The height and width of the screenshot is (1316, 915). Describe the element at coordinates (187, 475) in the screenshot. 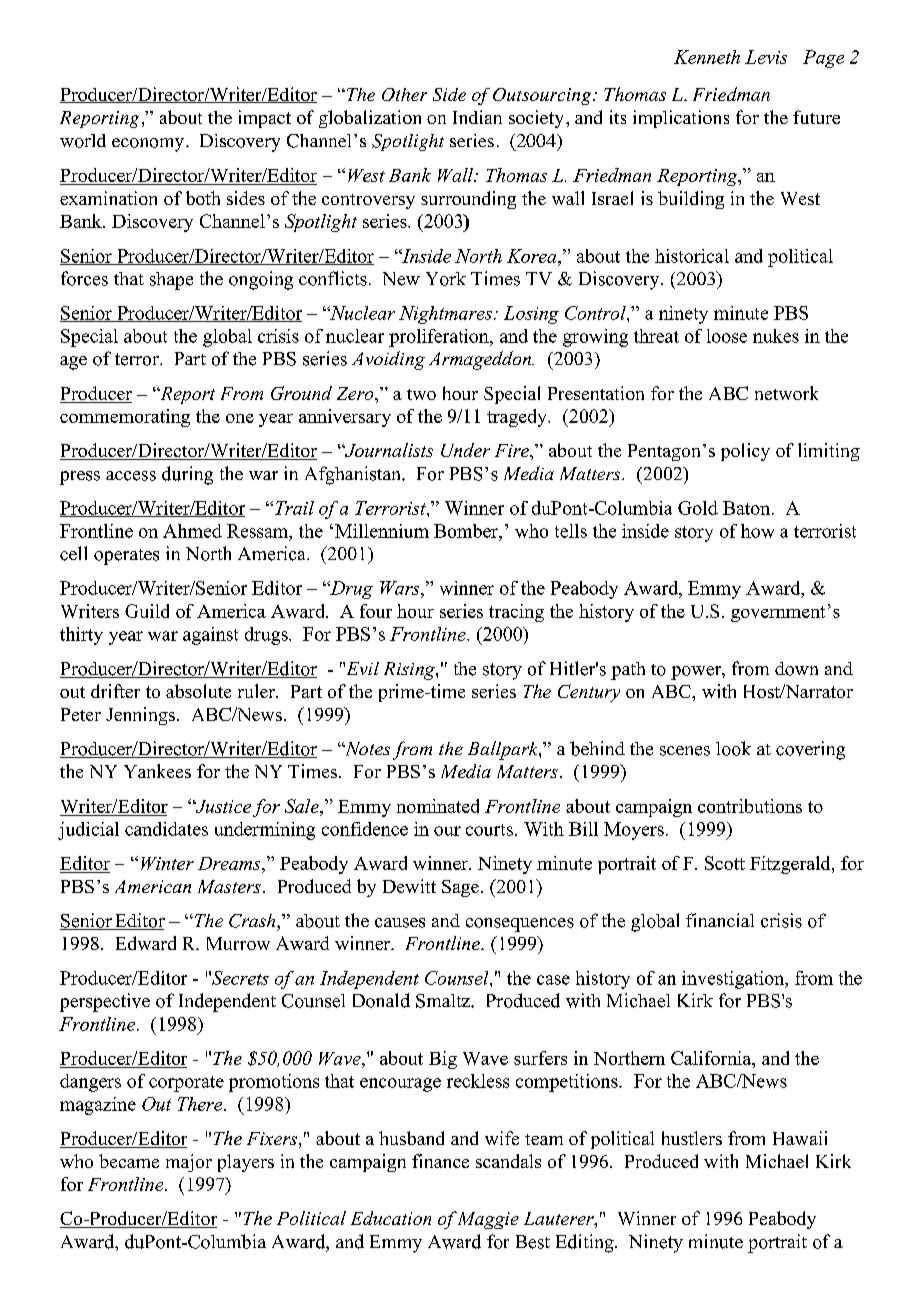

I see `during` at that location.
